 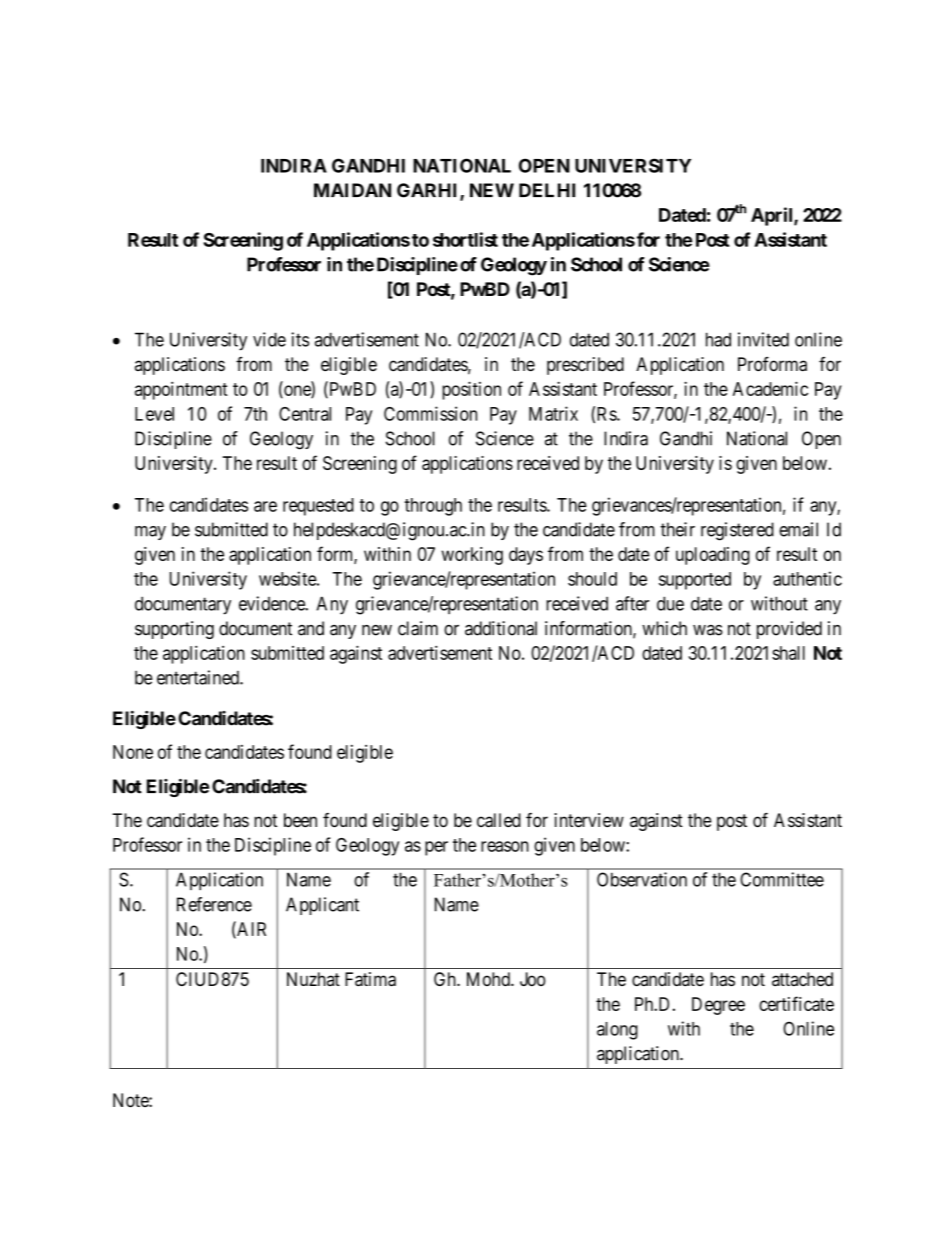 What do you see at coordinates (300, 339) in the image?
I see `its` at bounding box center [300, 339].
